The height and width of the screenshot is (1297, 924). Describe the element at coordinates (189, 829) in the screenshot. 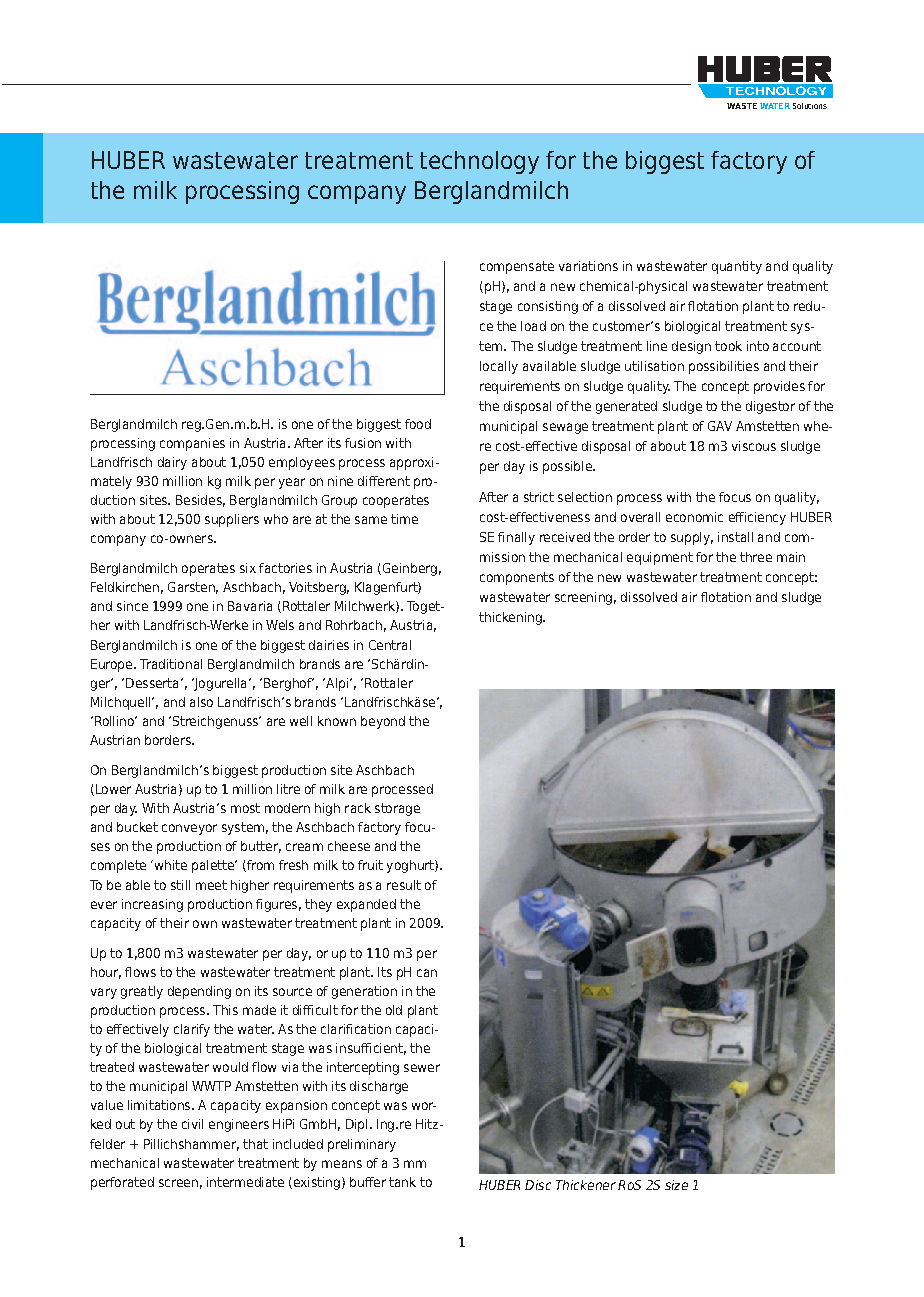

I see `conveyor` at that location.
